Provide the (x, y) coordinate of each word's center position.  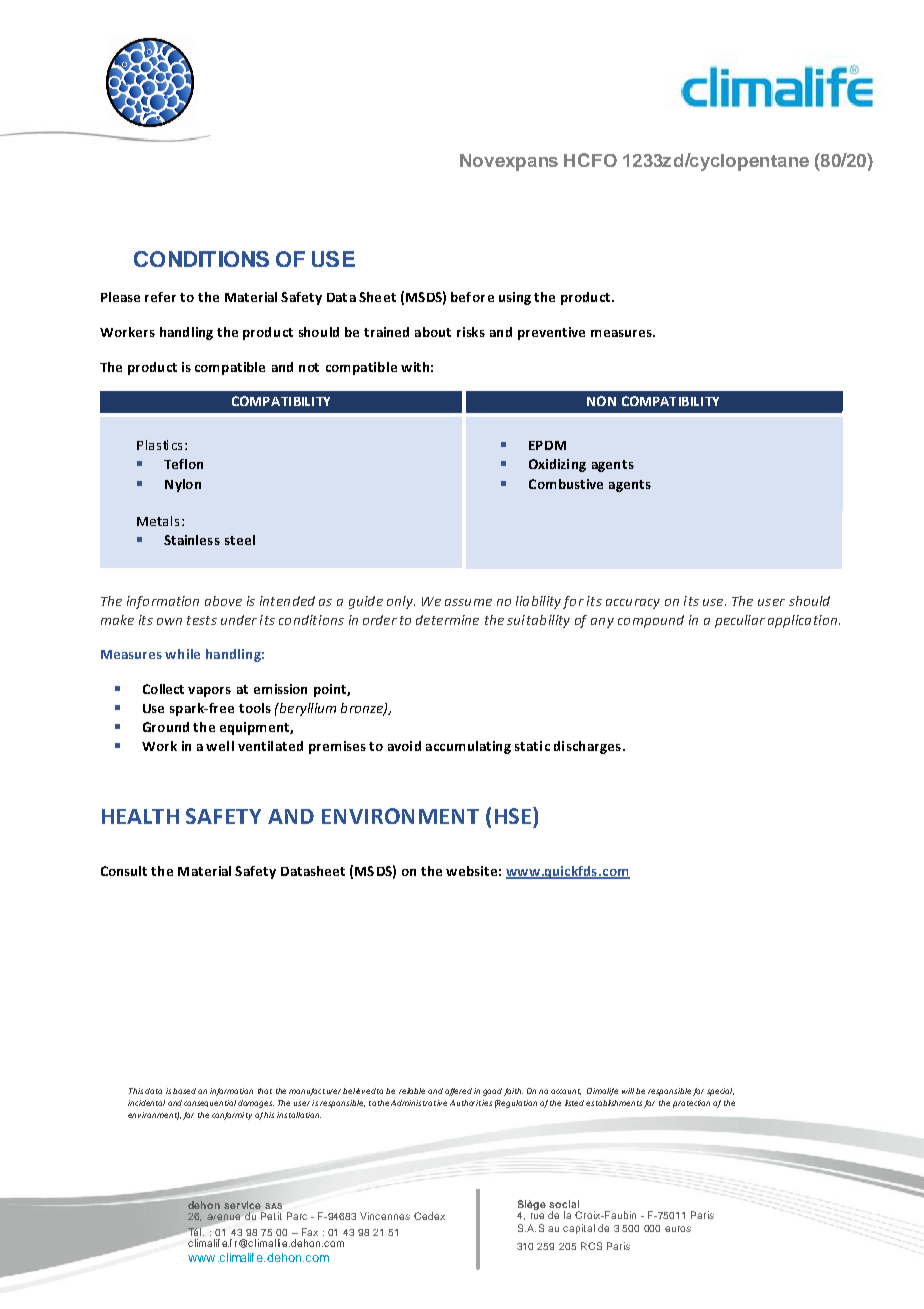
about (433, 332)
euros (678, 1229)
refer (160, 297)
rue (537, 1216)
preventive (551, 333)
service (242, 1205)
